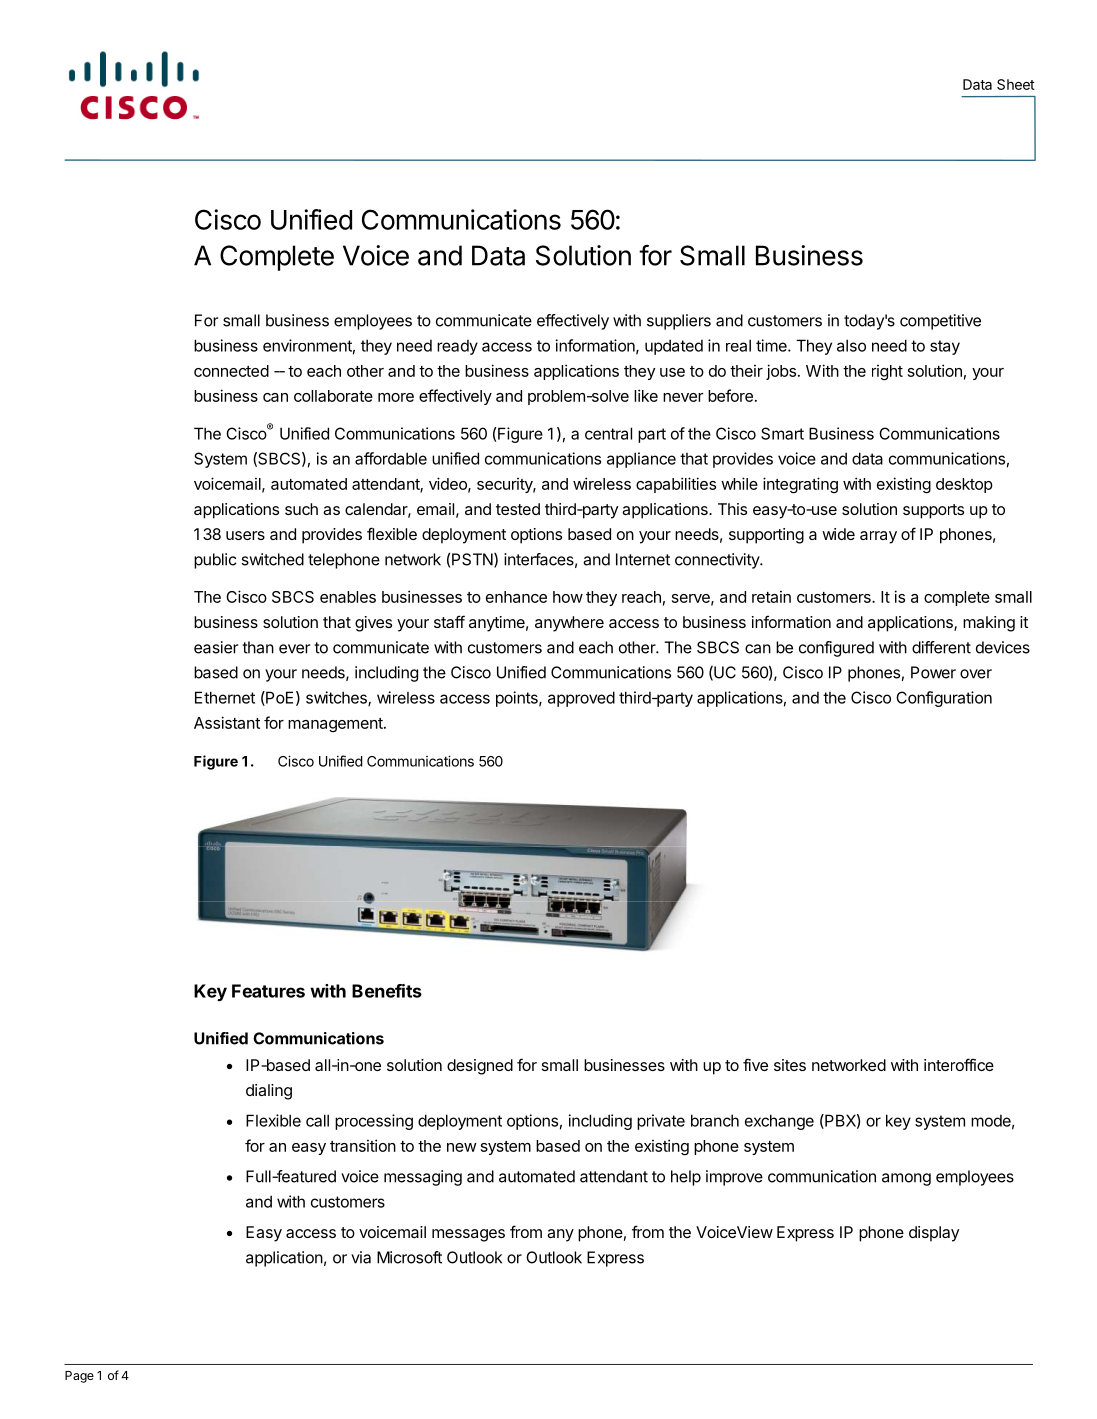 The image size is (1097, 1419). I want to click on public, so click(215, 561).
